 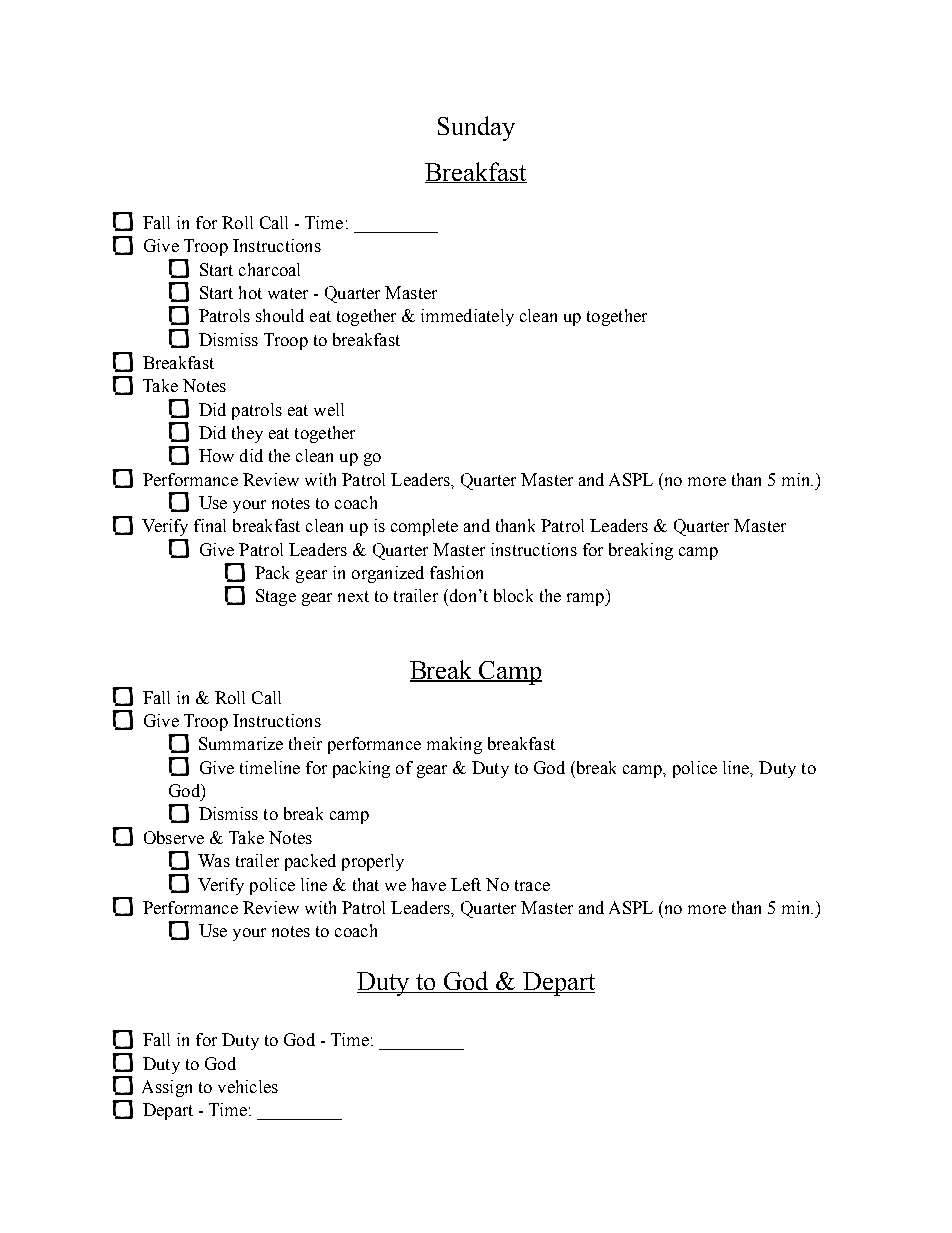 What do you see at coordinates (248, 1086) in the screenshot?
I see `vehicles` at bounding box center [248, 1086].
